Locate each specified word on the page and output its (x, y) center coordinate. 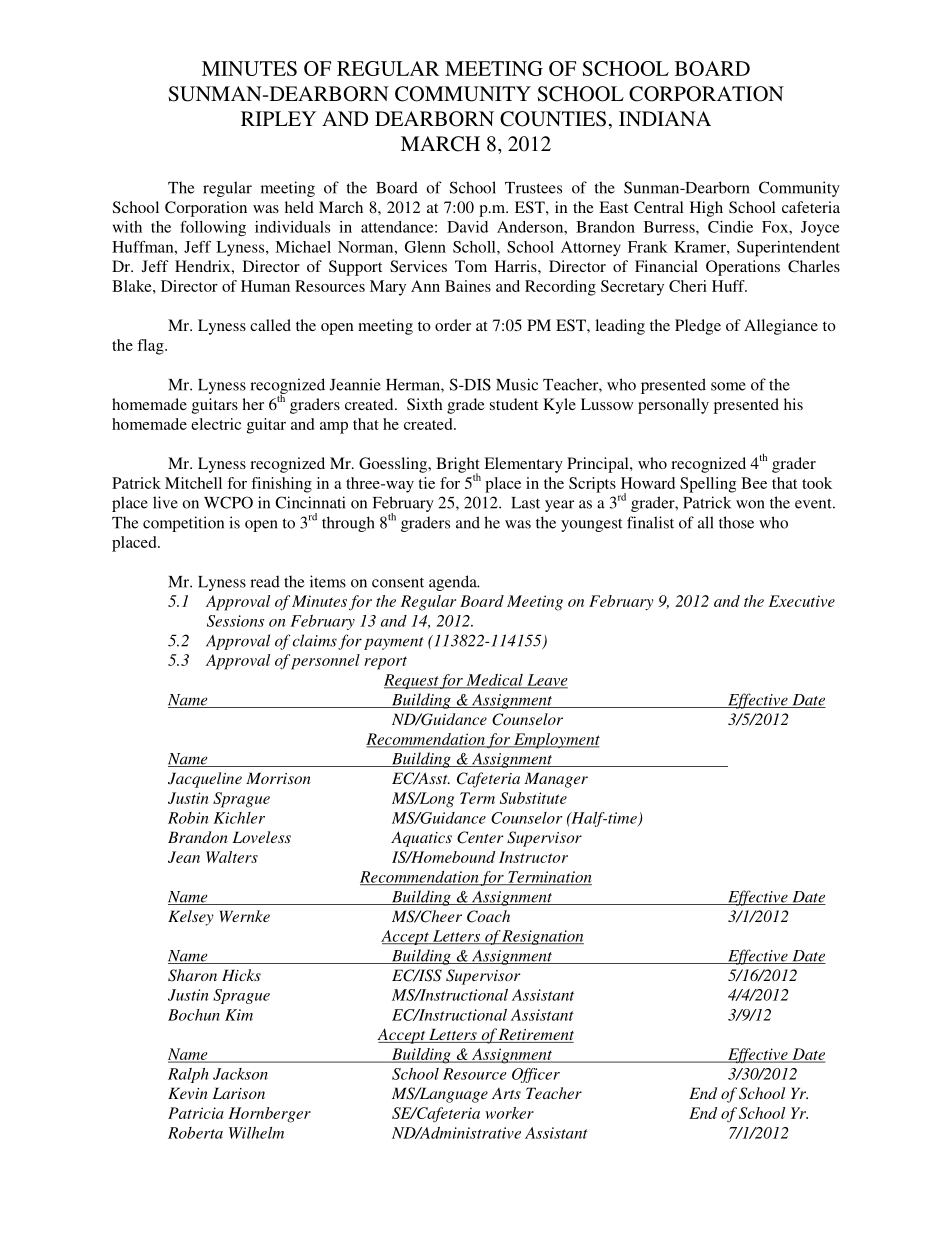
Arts (506, 1093)
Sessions (236, 621)
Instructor (533, 857)
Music (517, 384)
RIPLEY (278, 118)
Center (480, 837)
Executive (802, 601)
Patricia (196, 1113)
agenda (454, 583)
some (728, 386)
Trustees (533, 188)
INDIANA (665, 118)
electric (216, 424)
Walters (232, 857)
